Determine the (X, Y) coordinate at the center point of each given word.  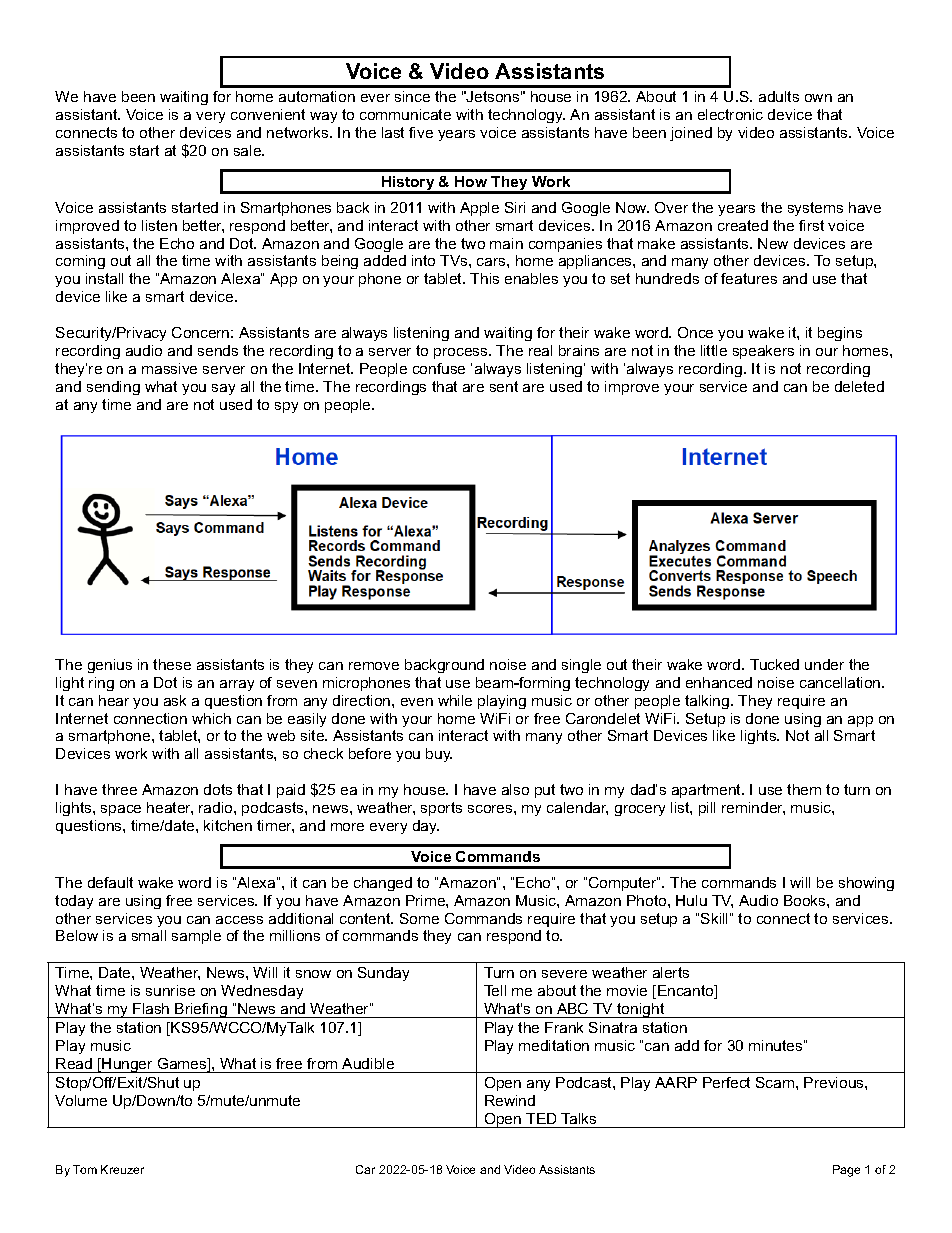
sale (249, 150)
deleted (859, 386)
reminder (753, 808)
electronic (730, 114)
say (223, 389)
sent (504, 386)
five (421, 132)
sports (441, 809)
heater (170, 808)
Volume (81, 1100)
